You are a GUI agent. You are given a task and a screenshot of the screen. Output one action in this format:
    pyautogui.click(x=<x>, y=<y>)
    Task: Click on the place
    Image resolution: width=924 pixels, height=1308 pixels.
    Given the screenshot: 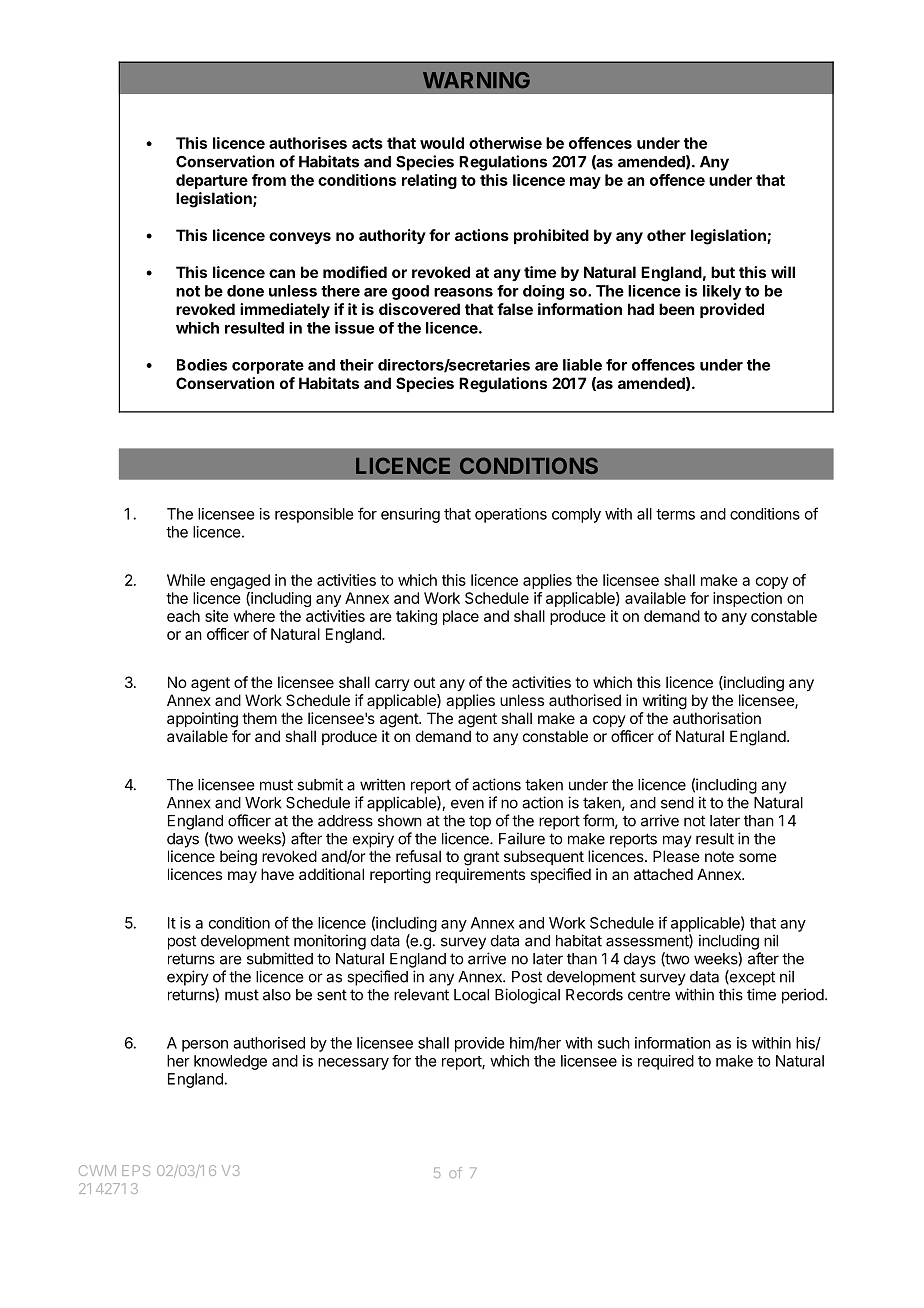 What is the action you would take?
    pyautogui.click(x=461, y=617)
